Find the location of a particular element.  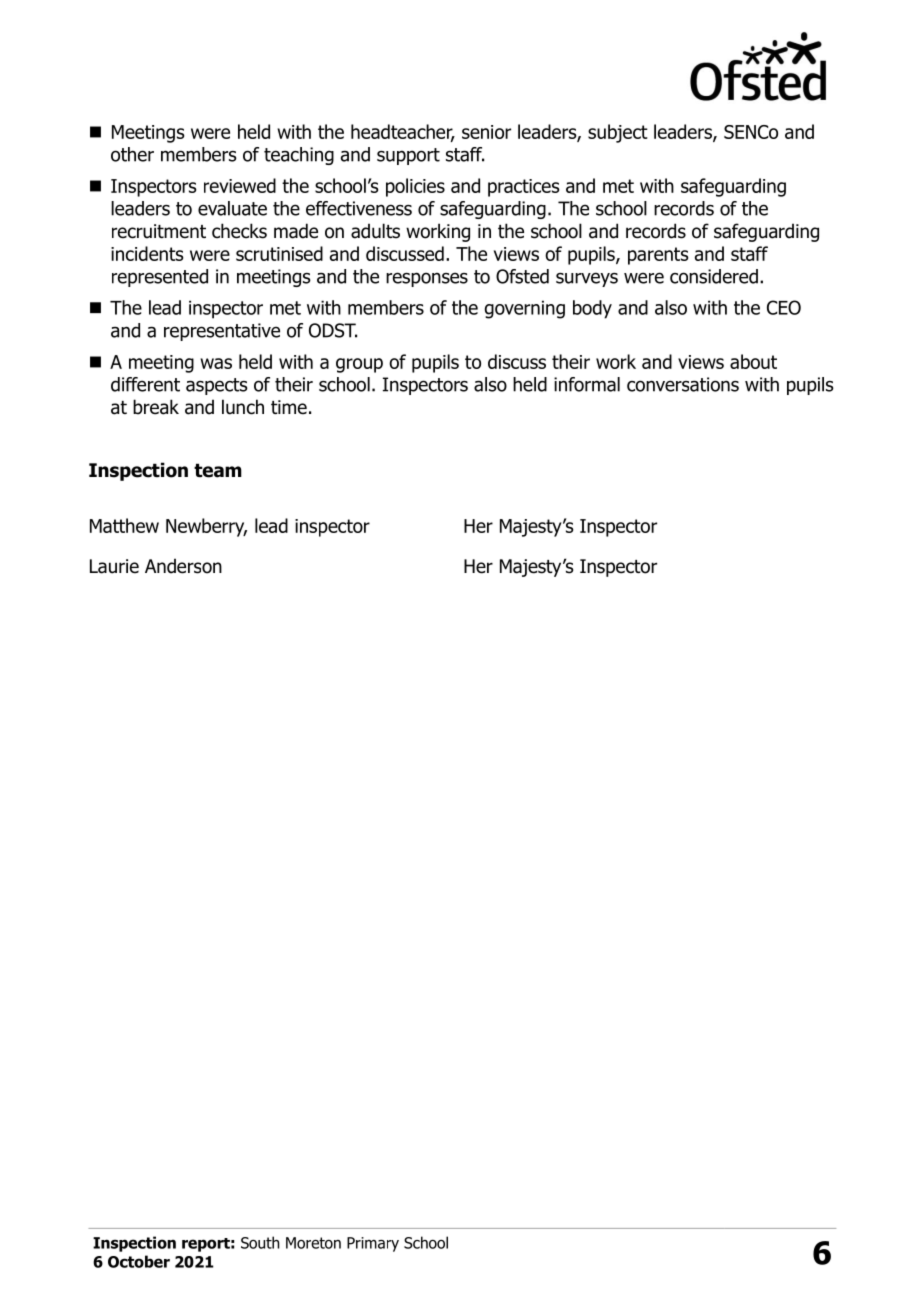

support is located at coordinates (408, 156).
